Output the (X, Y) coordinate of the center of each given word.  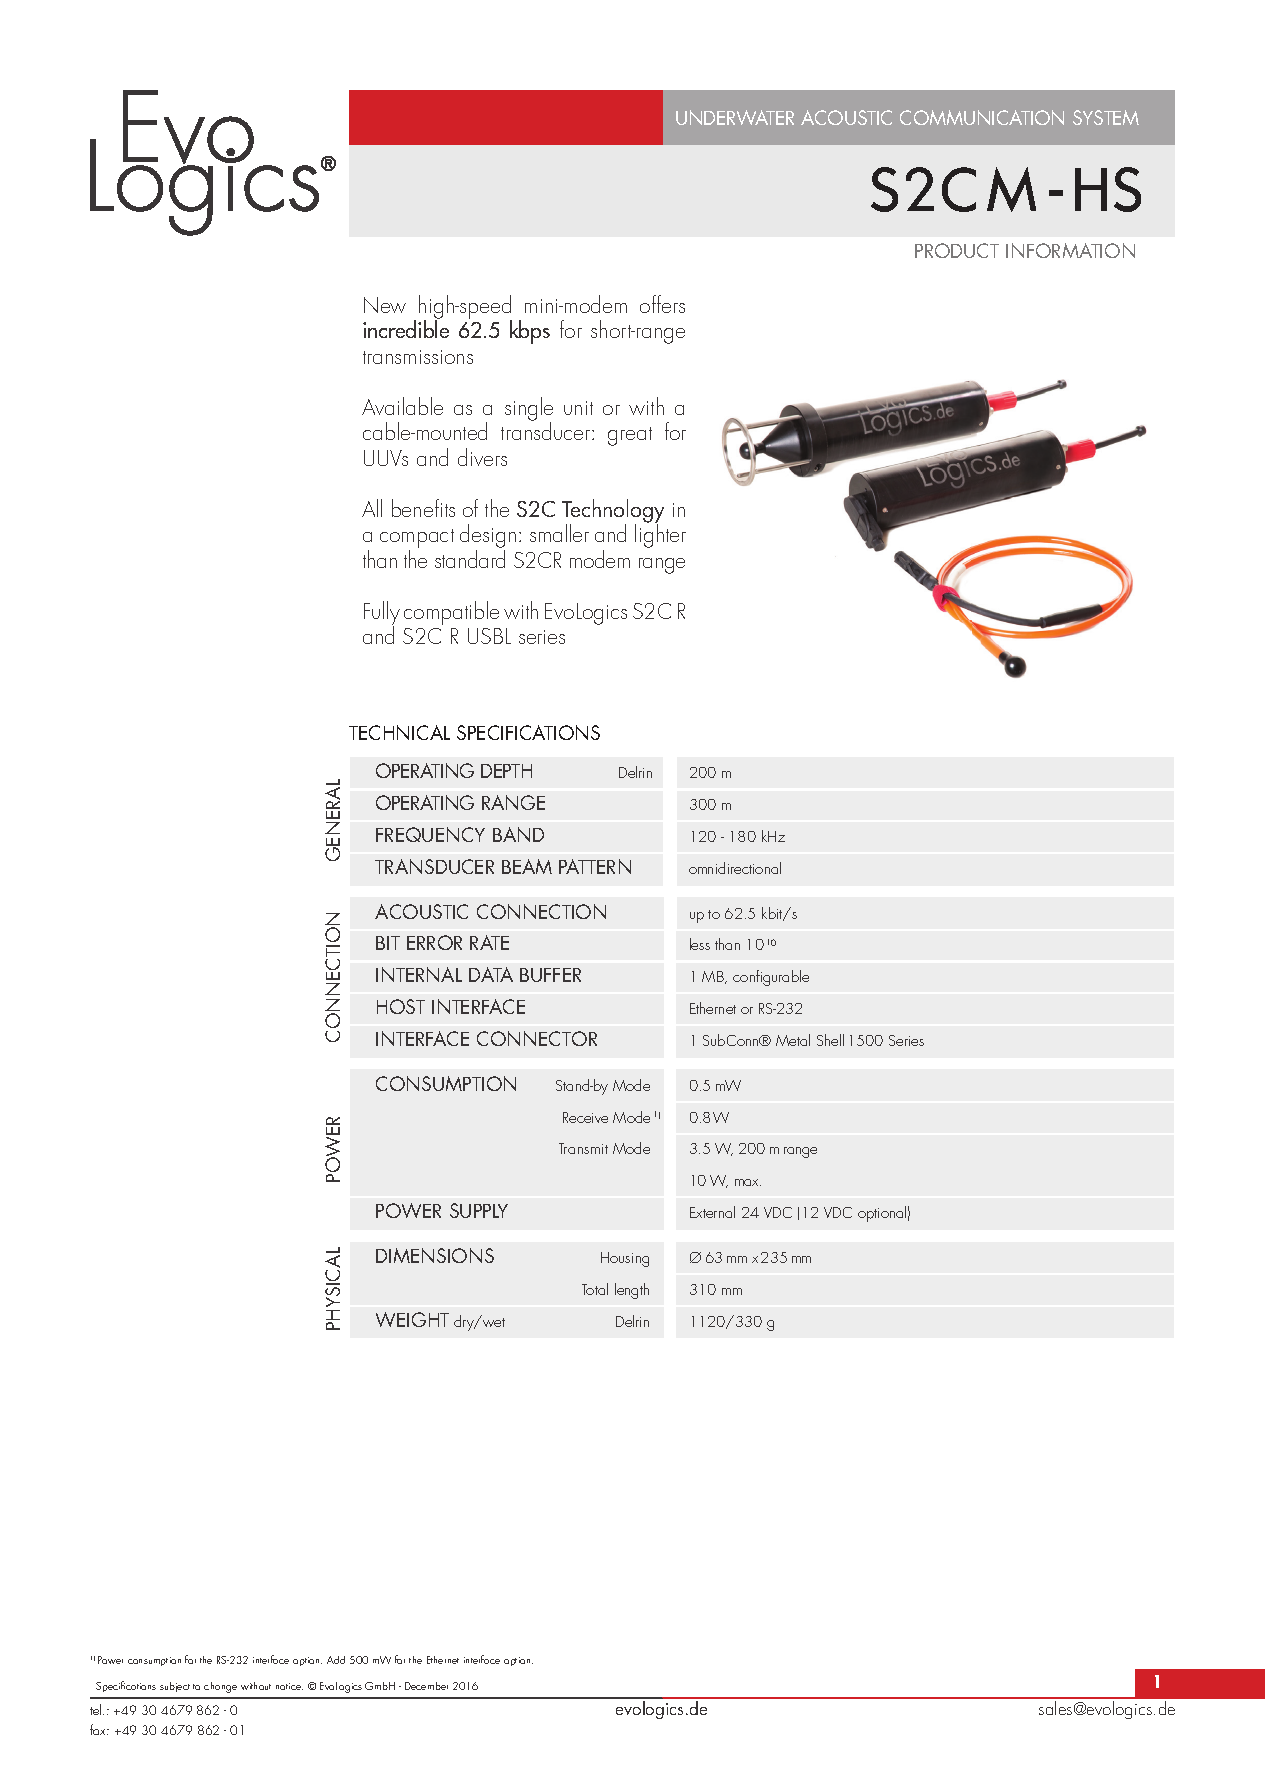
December (426, 1686)
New (385, 305)
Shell (830, 1040)
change (220, 1687)
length (632, 1291)
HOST (401, 1006)
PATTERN (595, 866)
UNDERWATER (735, 117)
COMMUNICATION (982, 117)
